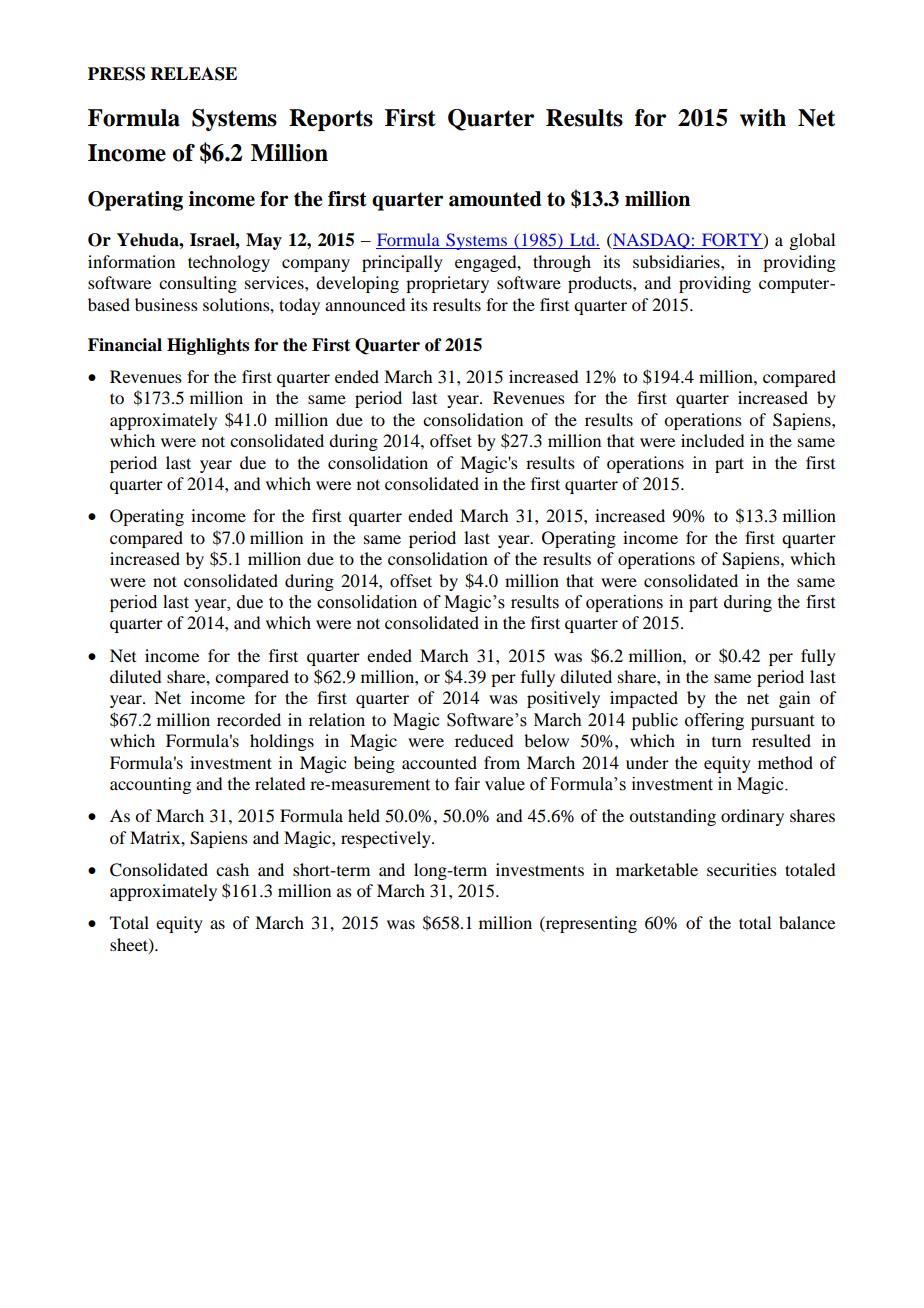  What do you see at coordinates (763, 118) in the screenshot?
I see `with` at bounding box center [763, 118].
